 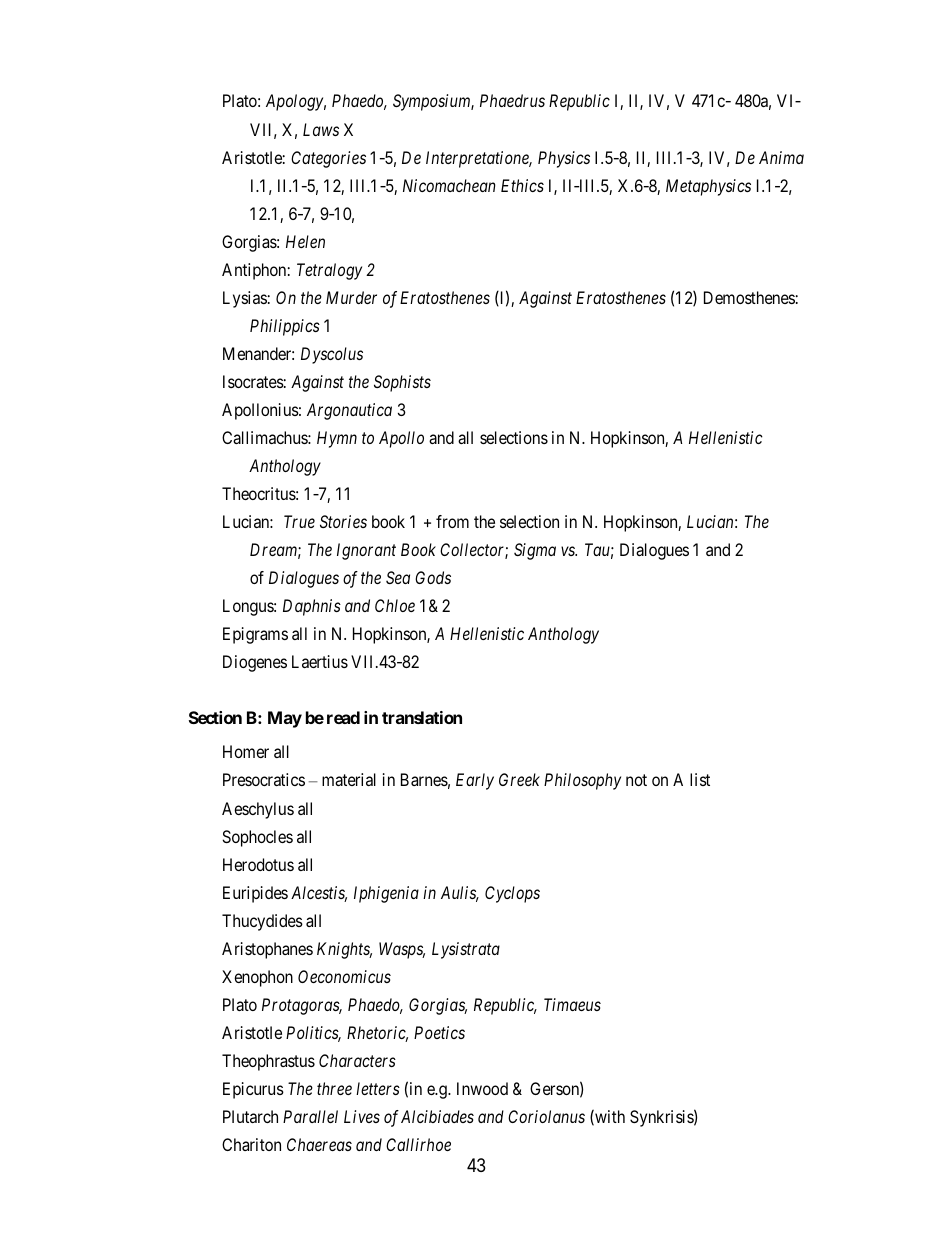 What do you see at coordinates (253, 1090) in the screenshot?
I see `Epicurus` at bounding box center [253, 1090].
